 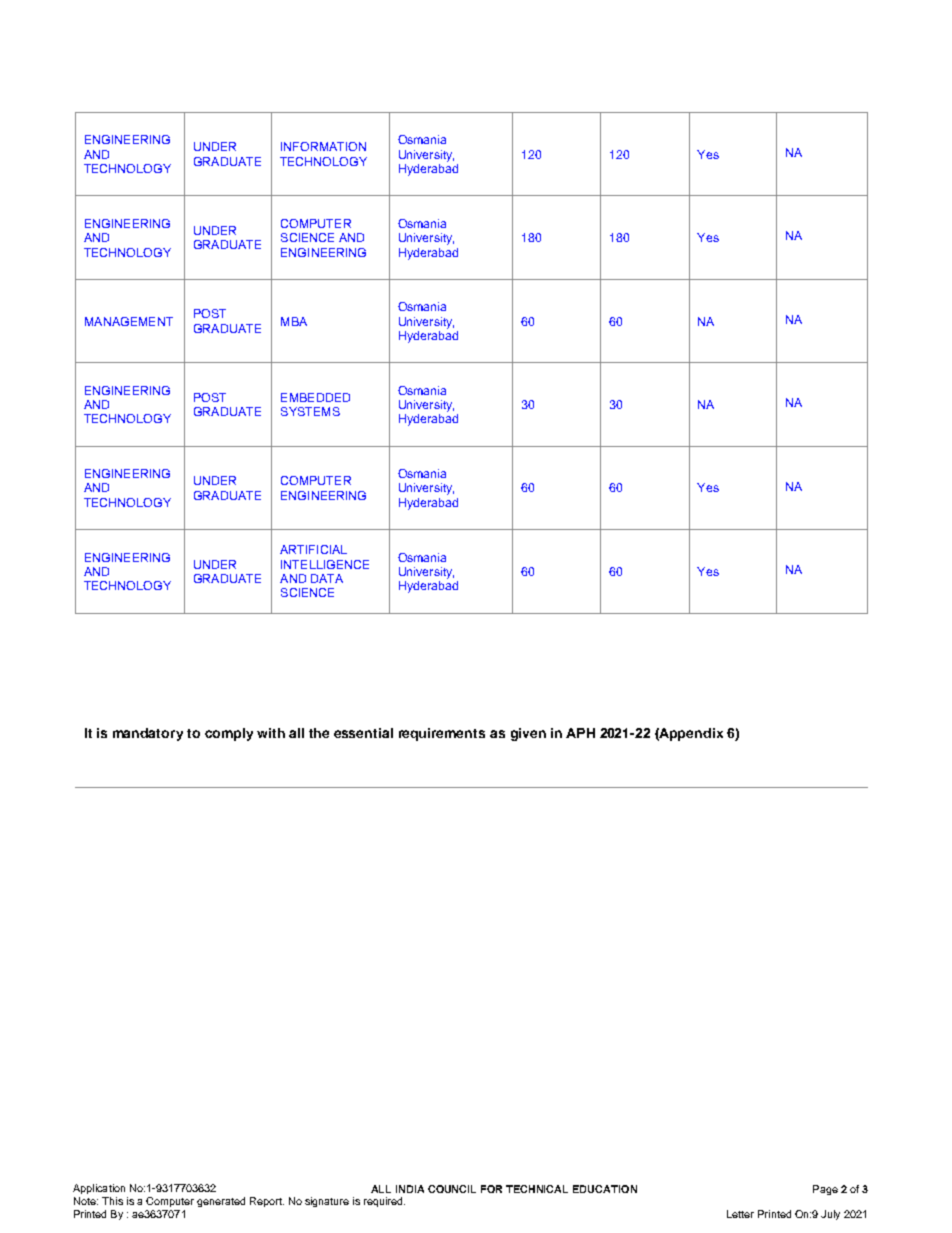 I want to click on MBA, so click(x=294, y=321).
